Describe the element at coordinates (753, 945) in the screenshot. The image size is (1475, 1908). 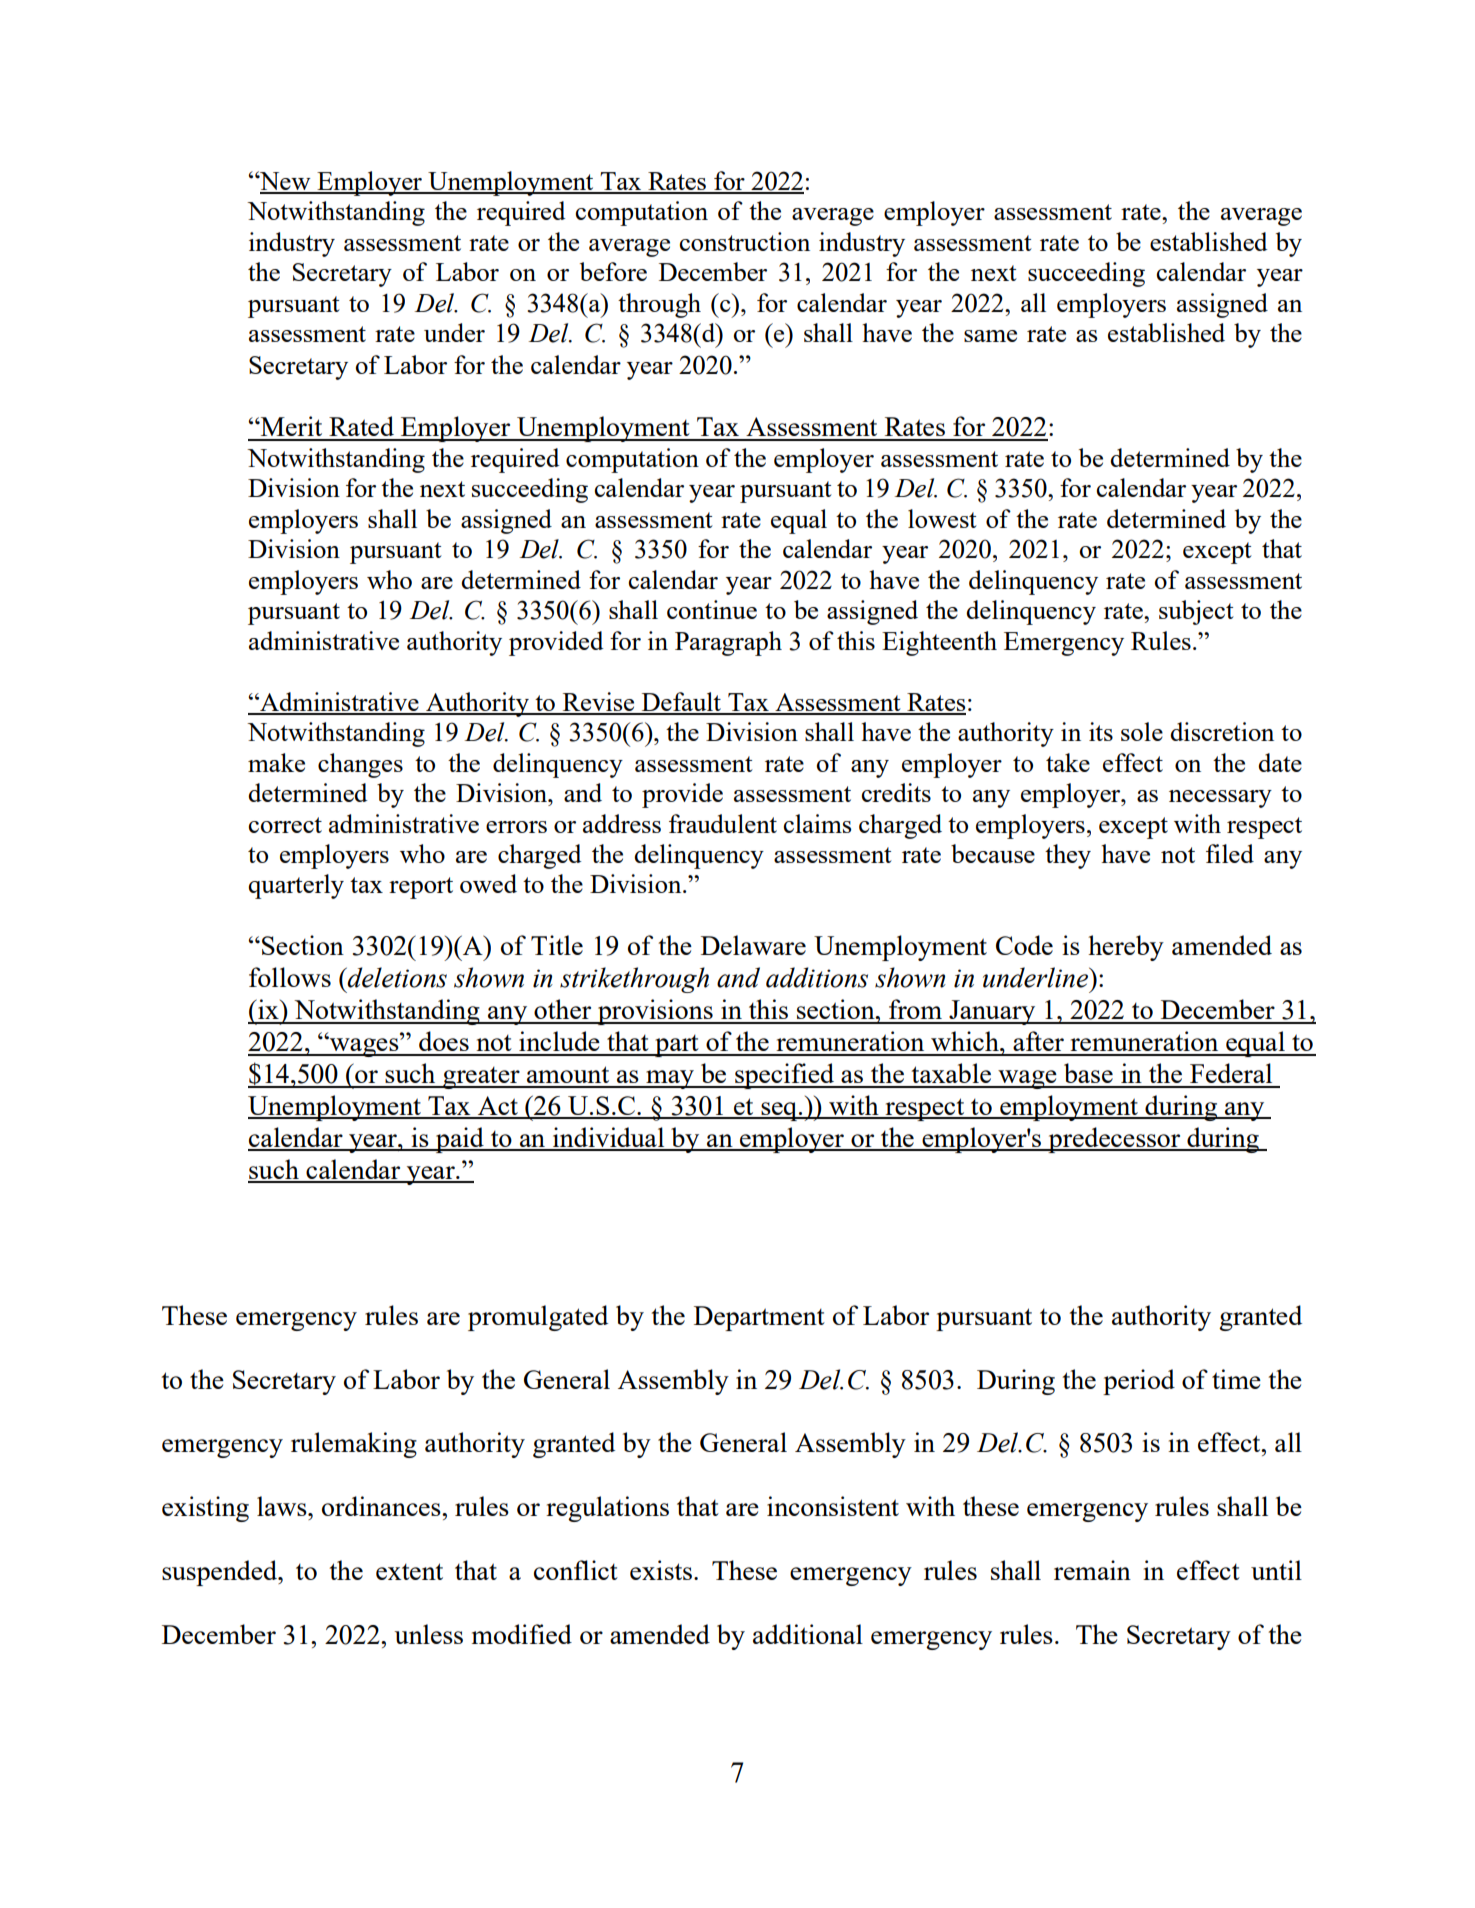
I see `Delaware` at that location.
